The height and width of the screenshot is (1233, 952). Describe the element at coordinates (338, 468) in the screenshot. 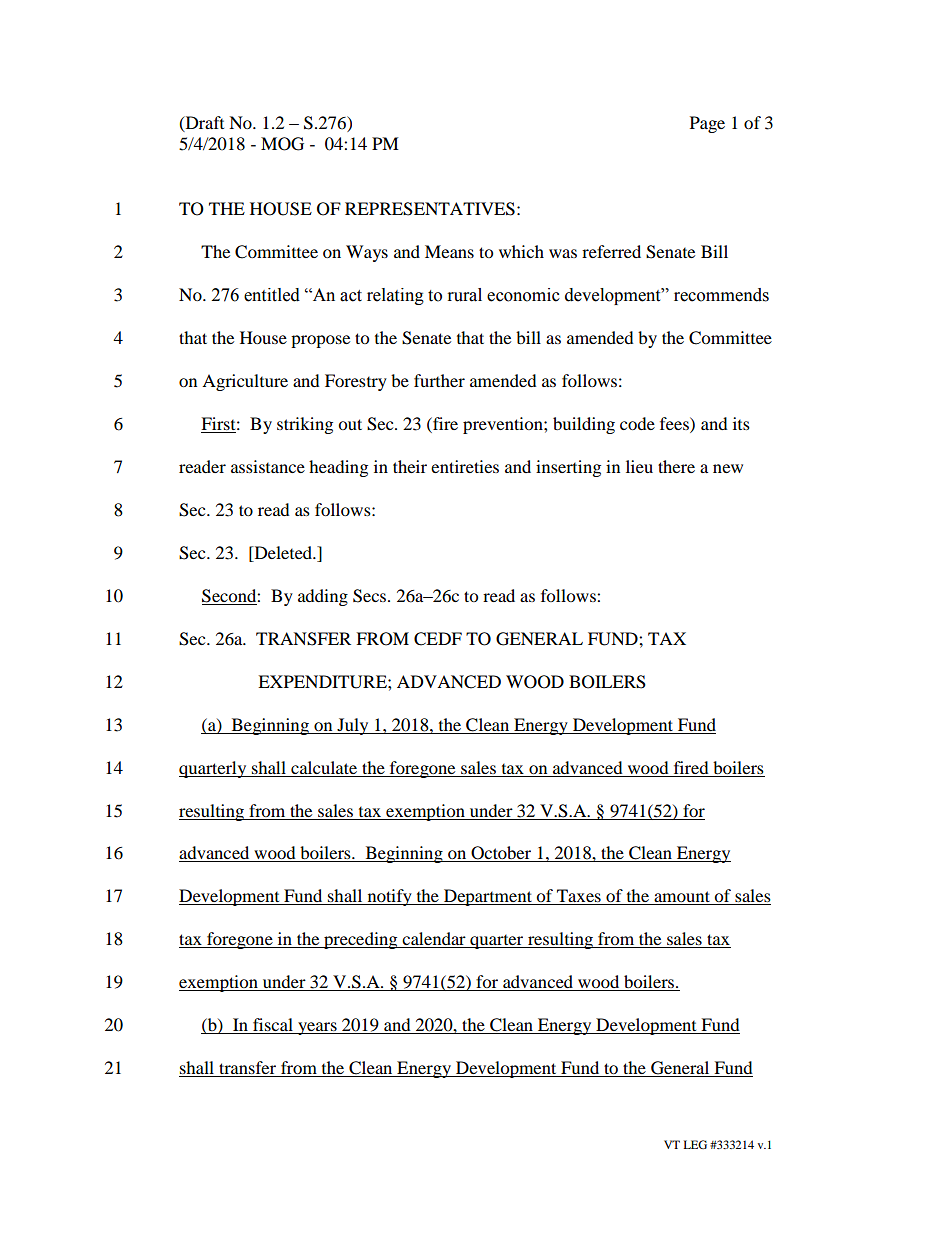

I see `heading` at that location.
